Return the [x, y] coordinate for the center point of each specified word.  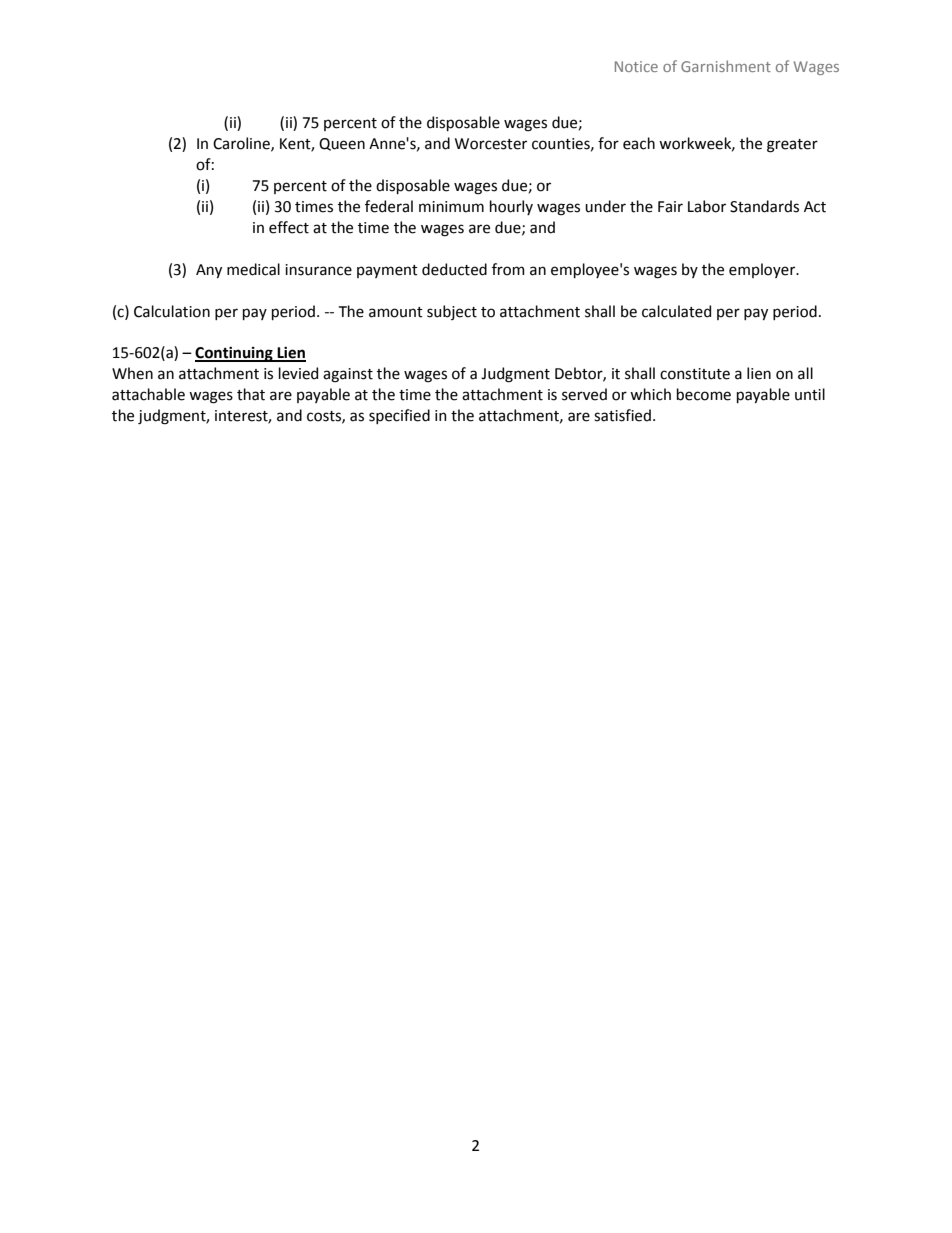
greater [792, 146]
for [608, 143]
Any [209, 271]
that [251, 394]
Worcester [491, 144]
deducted [454, 269]
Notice [636, 66]
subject [452, 312]
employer [763, 270]
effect [289, 227]
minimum [451, 207]
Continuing [235, 354]
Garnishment [726, 66]
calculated [676, 311]
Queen [342, 144]
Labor [707, 206]
